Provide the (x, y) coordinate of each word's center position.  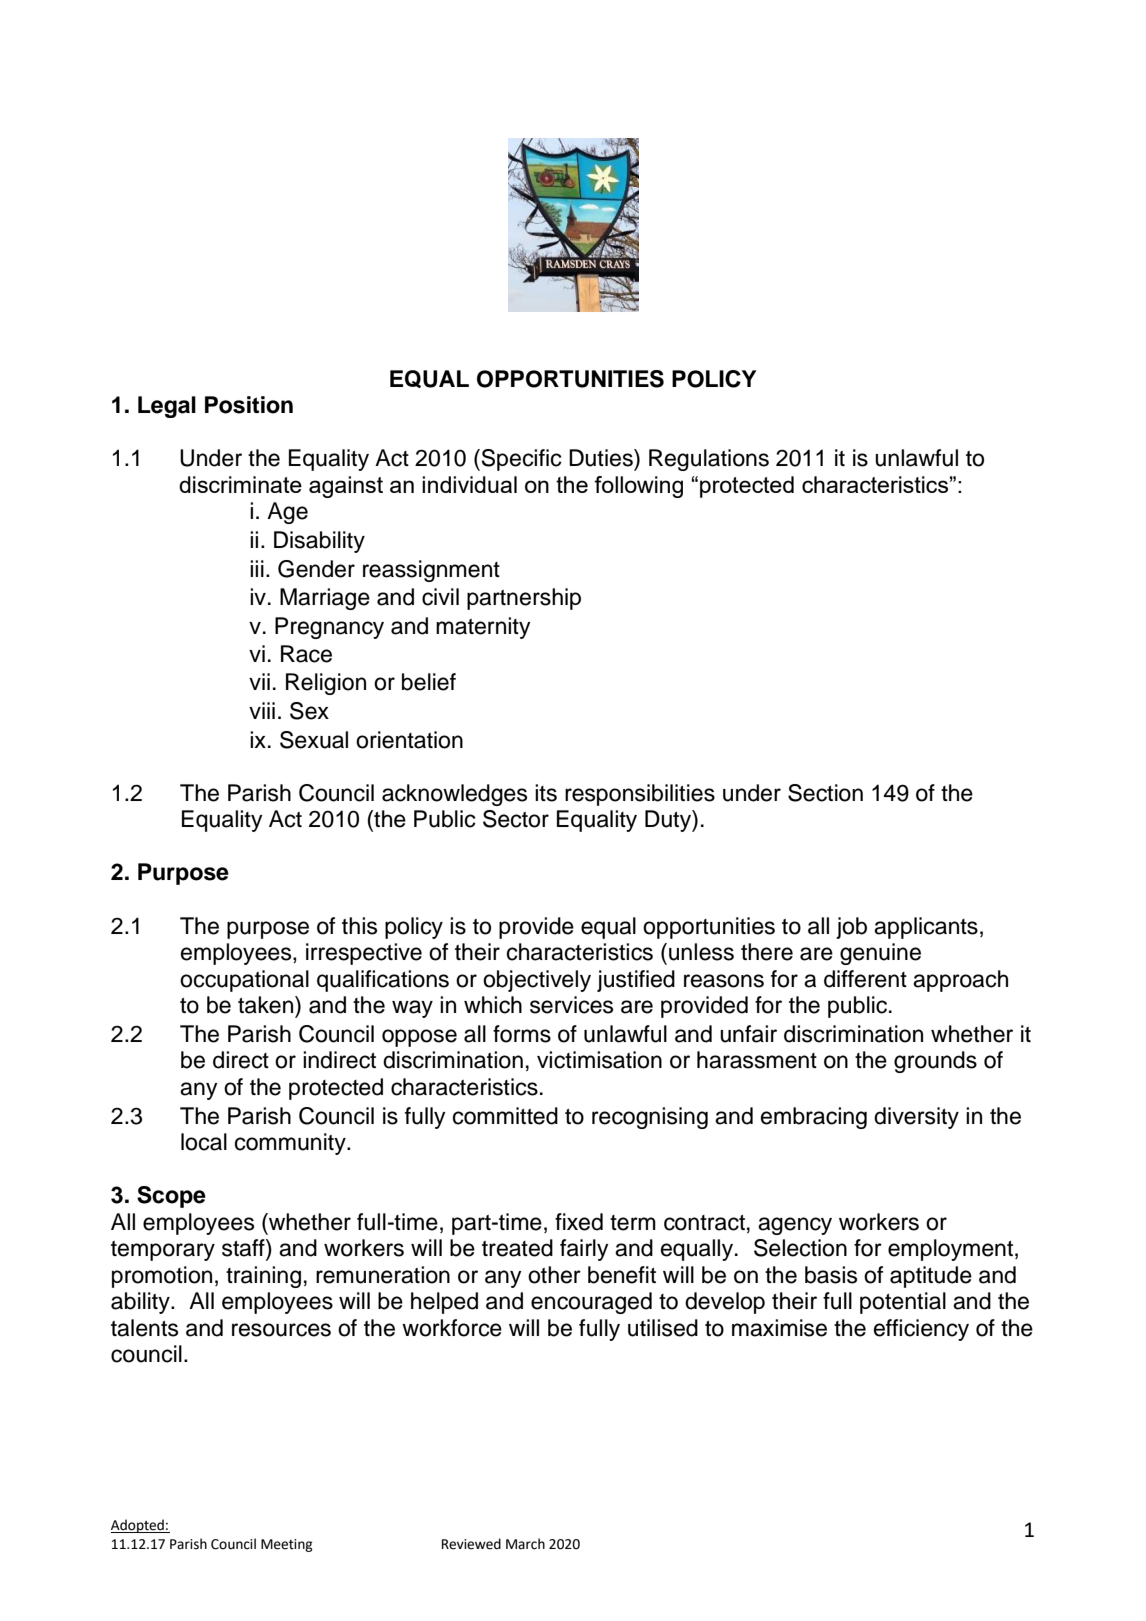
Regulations (709, 460)
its (546, 793)
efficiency (921, 1330)
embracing (814, 1118)
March (525, 1544)
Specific (520, 460)
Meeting (287, 1545)
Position (249, 405)
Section (825, 793)
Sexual (314, 740)
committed (505, 1116)
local (204, 1142)
